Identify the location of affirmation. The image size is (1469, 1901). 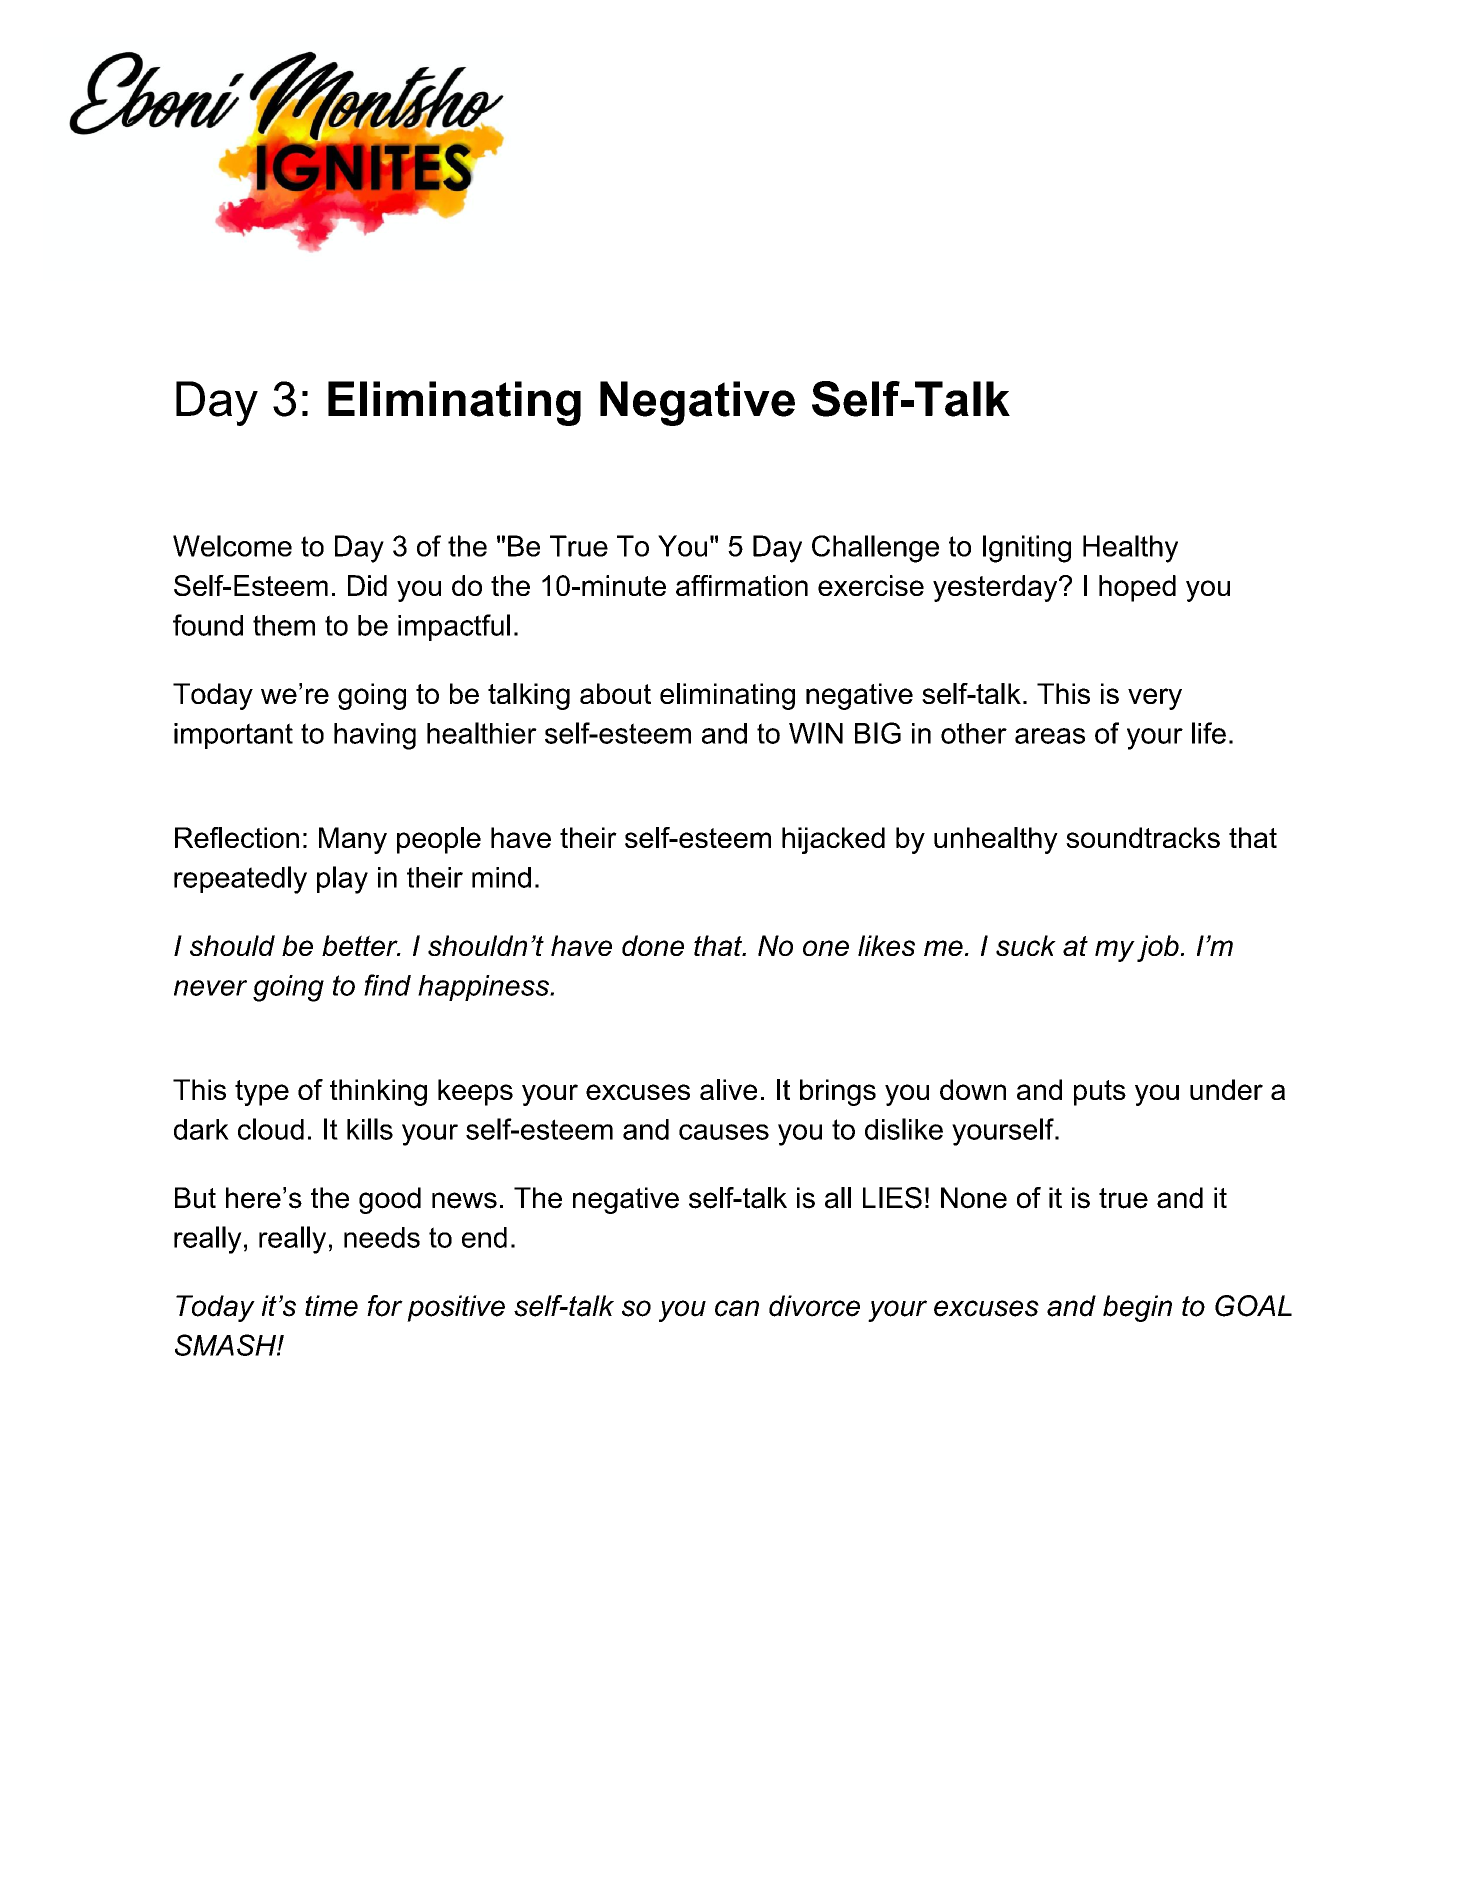
(742, 585).
